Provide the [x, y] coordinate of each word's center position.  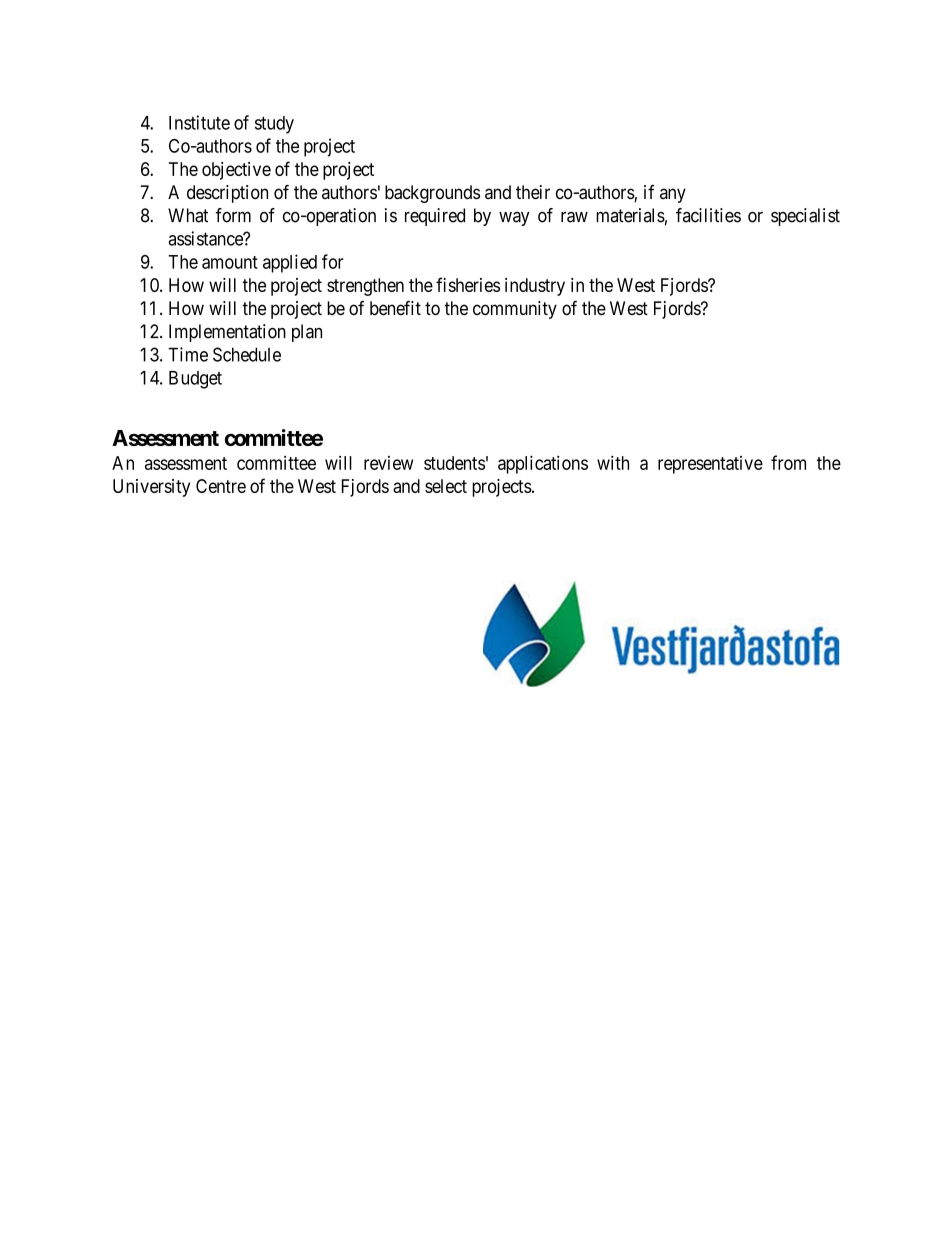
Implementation [227, 333]
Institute [199, 122]
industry [535, 287]
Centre [221, 486]
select [446, 486]
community [515, 310]
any [673, 195]
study [274, 125]
